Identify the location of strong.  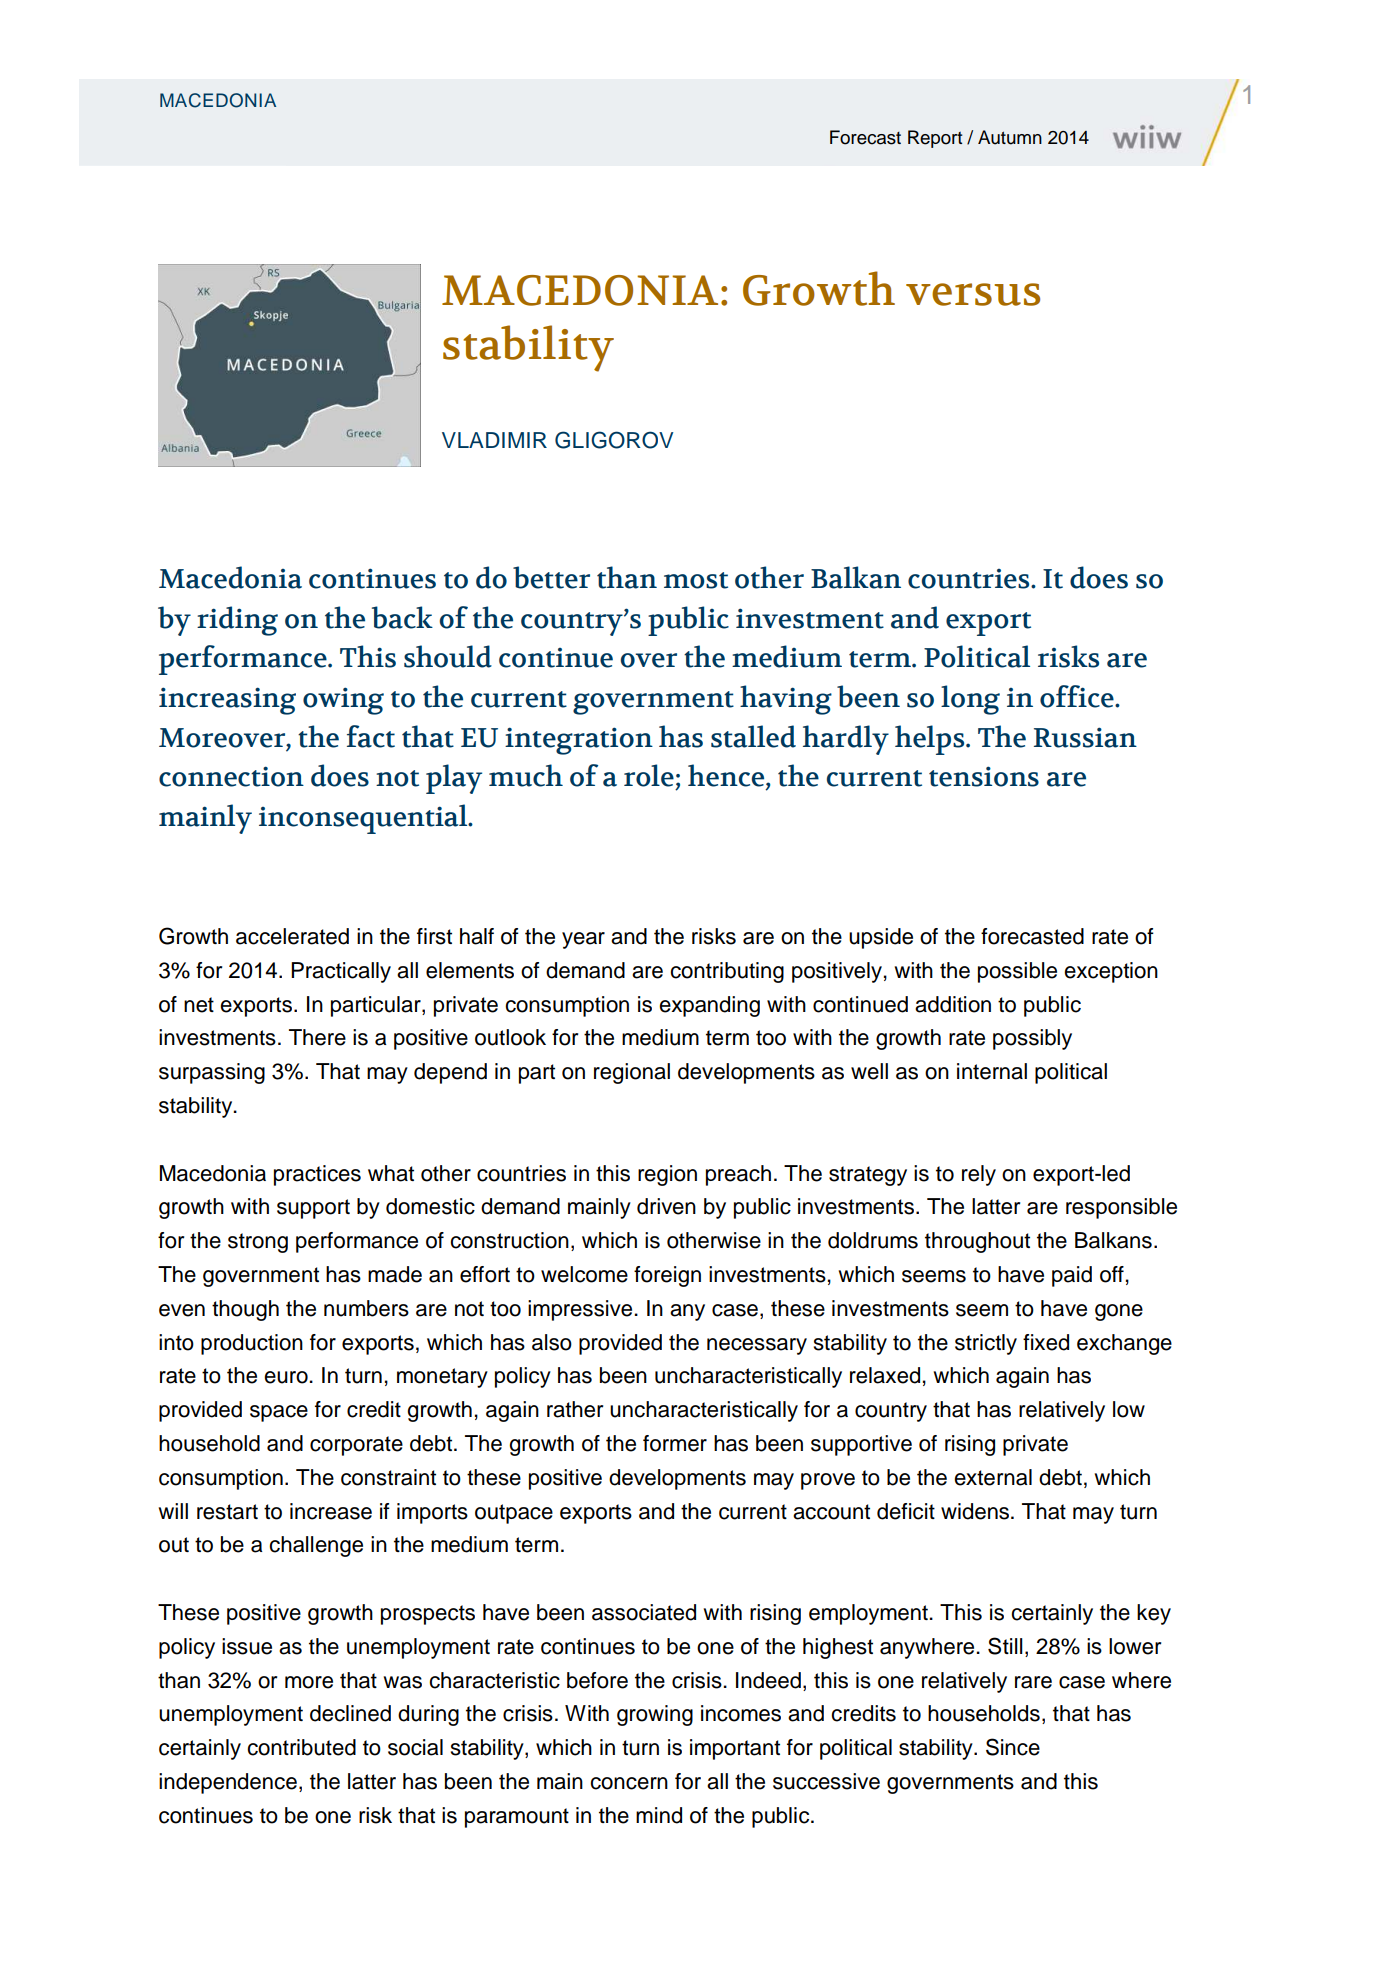
(258, 1243).
